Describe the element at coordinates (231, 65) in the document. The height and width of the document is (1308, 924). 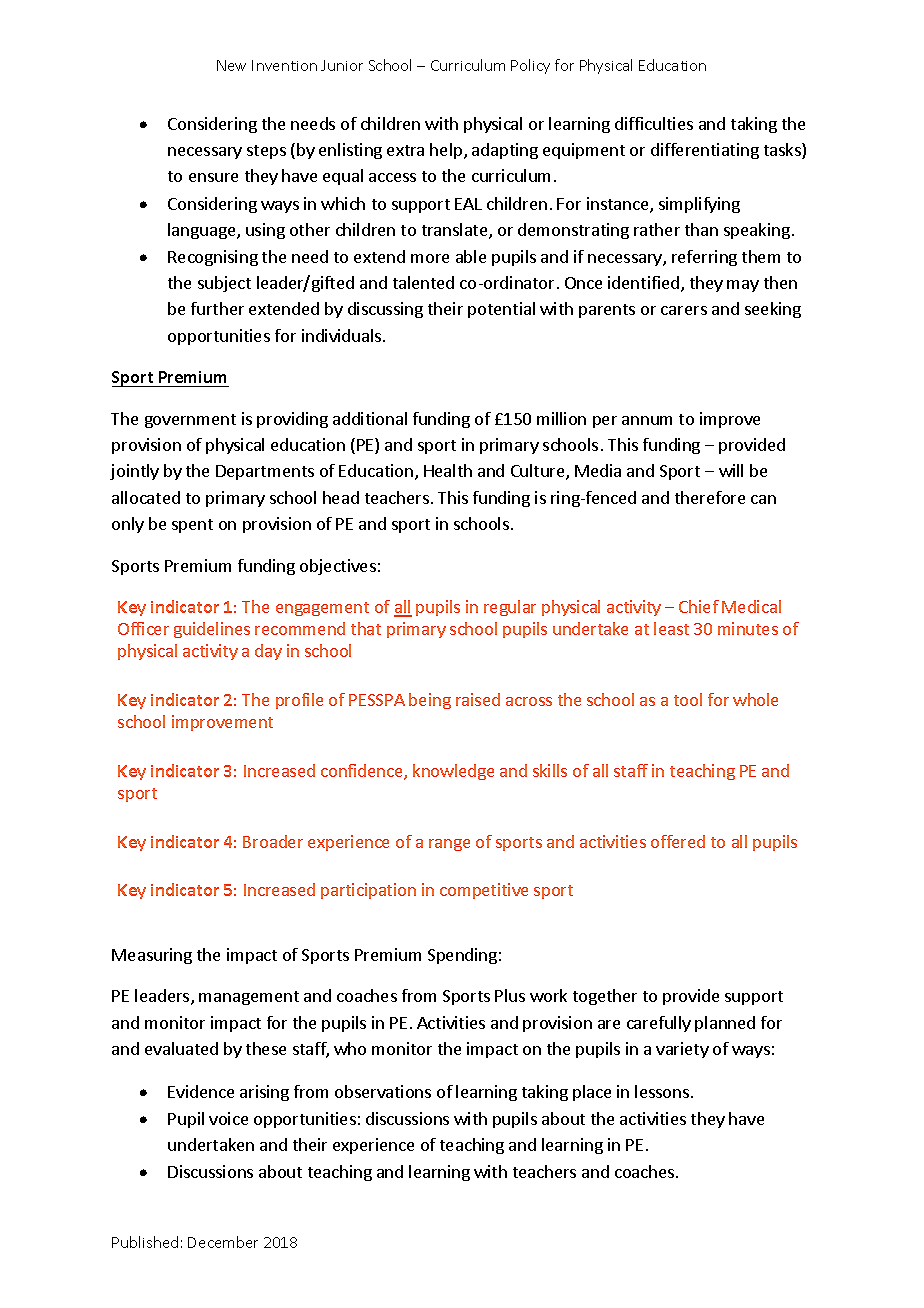
I see `New` at that location.
